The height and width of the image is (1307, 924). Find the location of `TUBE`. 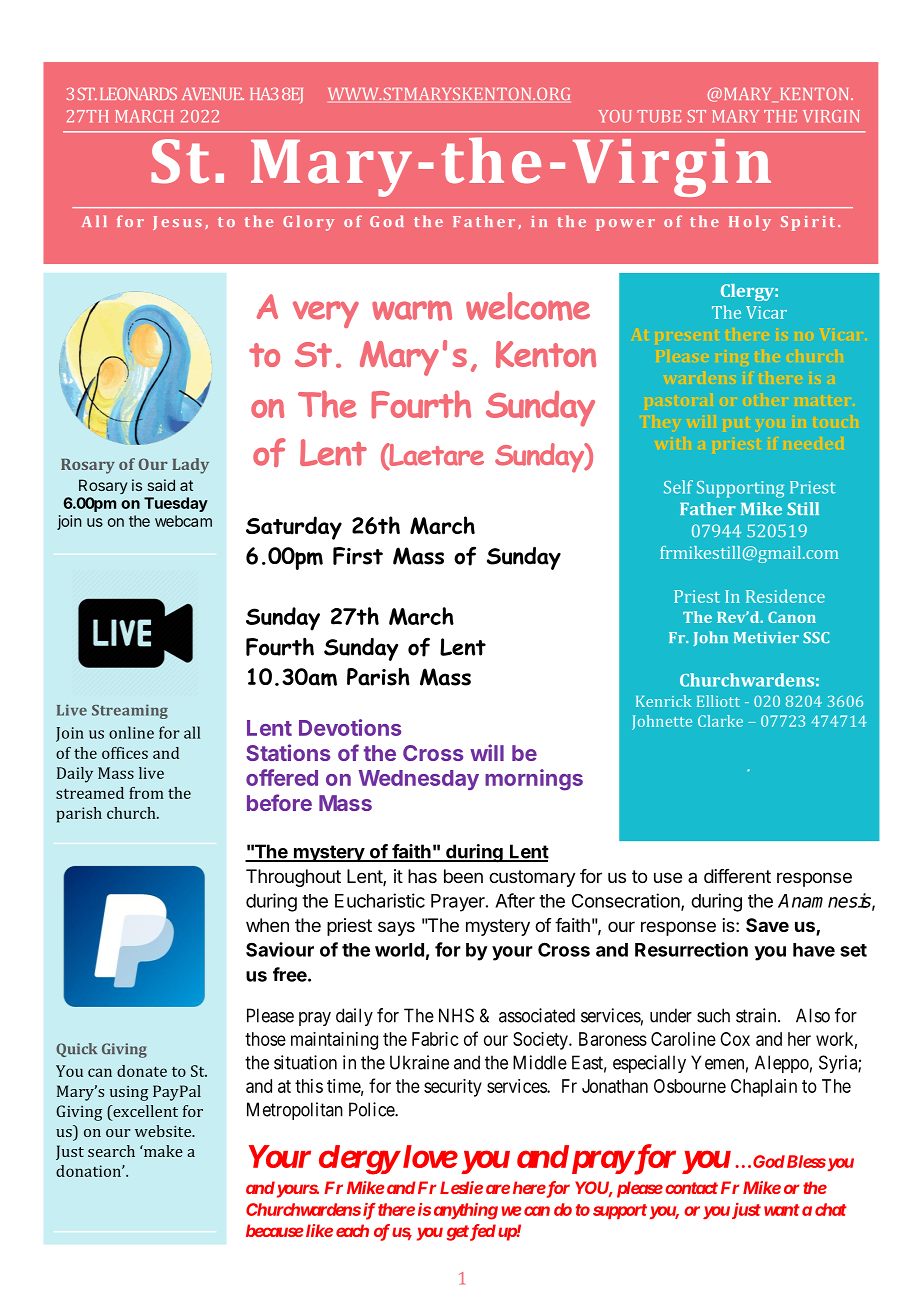

TUBE is located at coordinates (659, 116).
